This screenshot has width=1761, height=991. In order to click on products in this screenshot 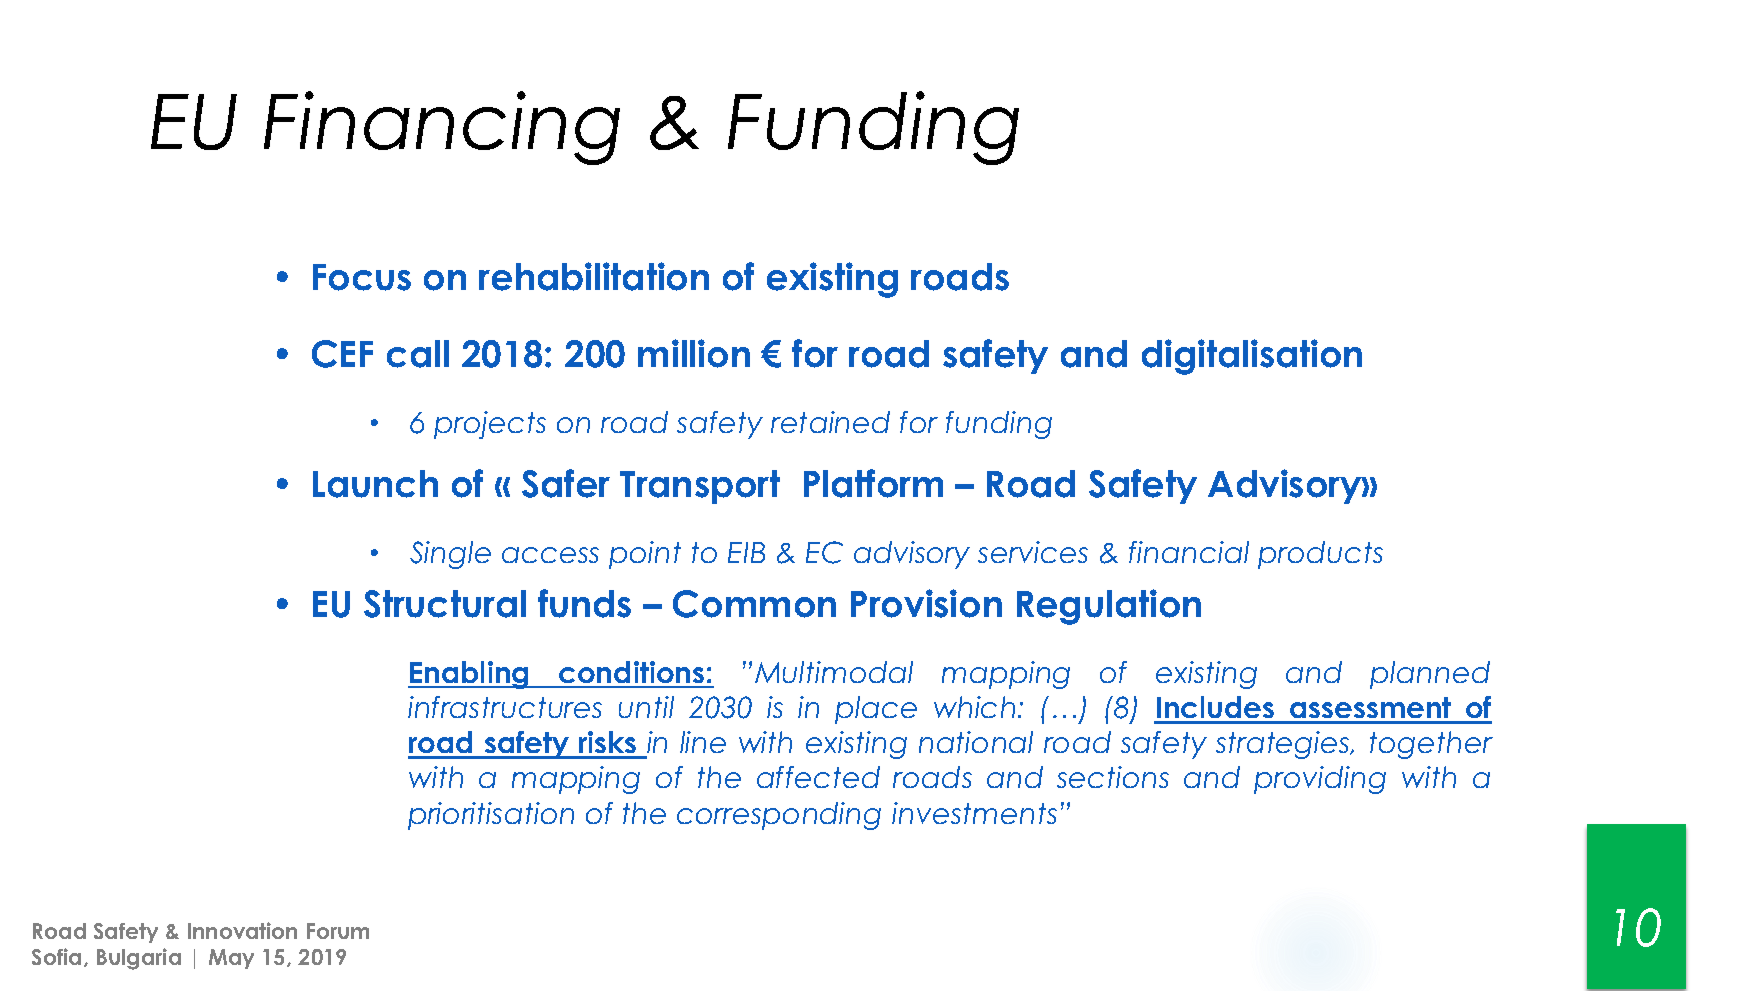, I will do `click(1320, 555)`.
